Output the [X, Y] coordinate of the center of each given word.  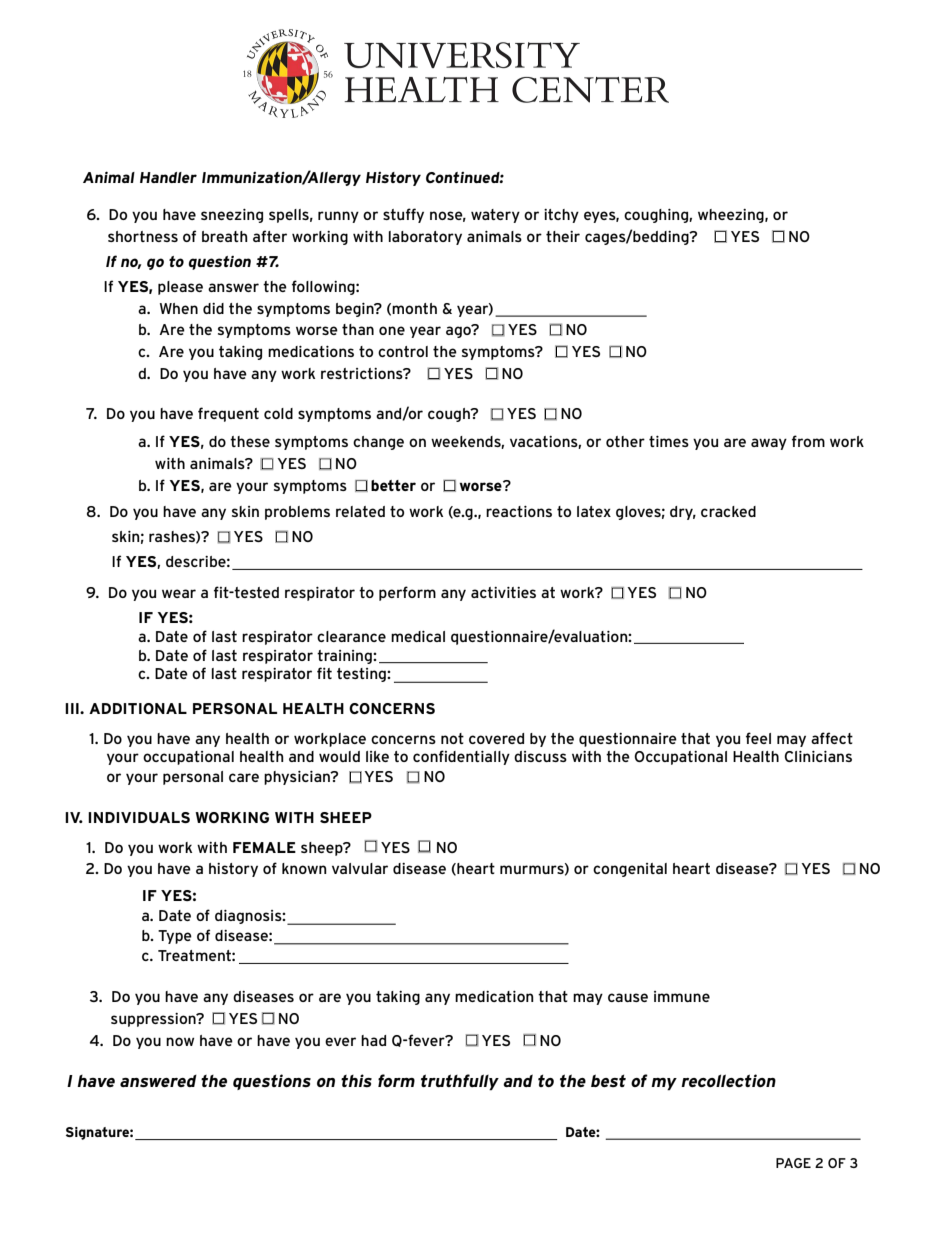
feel [758, 738]
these [250, 441]
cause [628, 997]
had [373, 1040]
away [769, 444]
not [452, 738]
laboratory [425, 238]
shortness [143, 236]
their [563, 236]
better [393, 485]
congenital [630, 870]
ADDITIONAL [138, 708]
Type [175, 937]
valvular [360, 868]
